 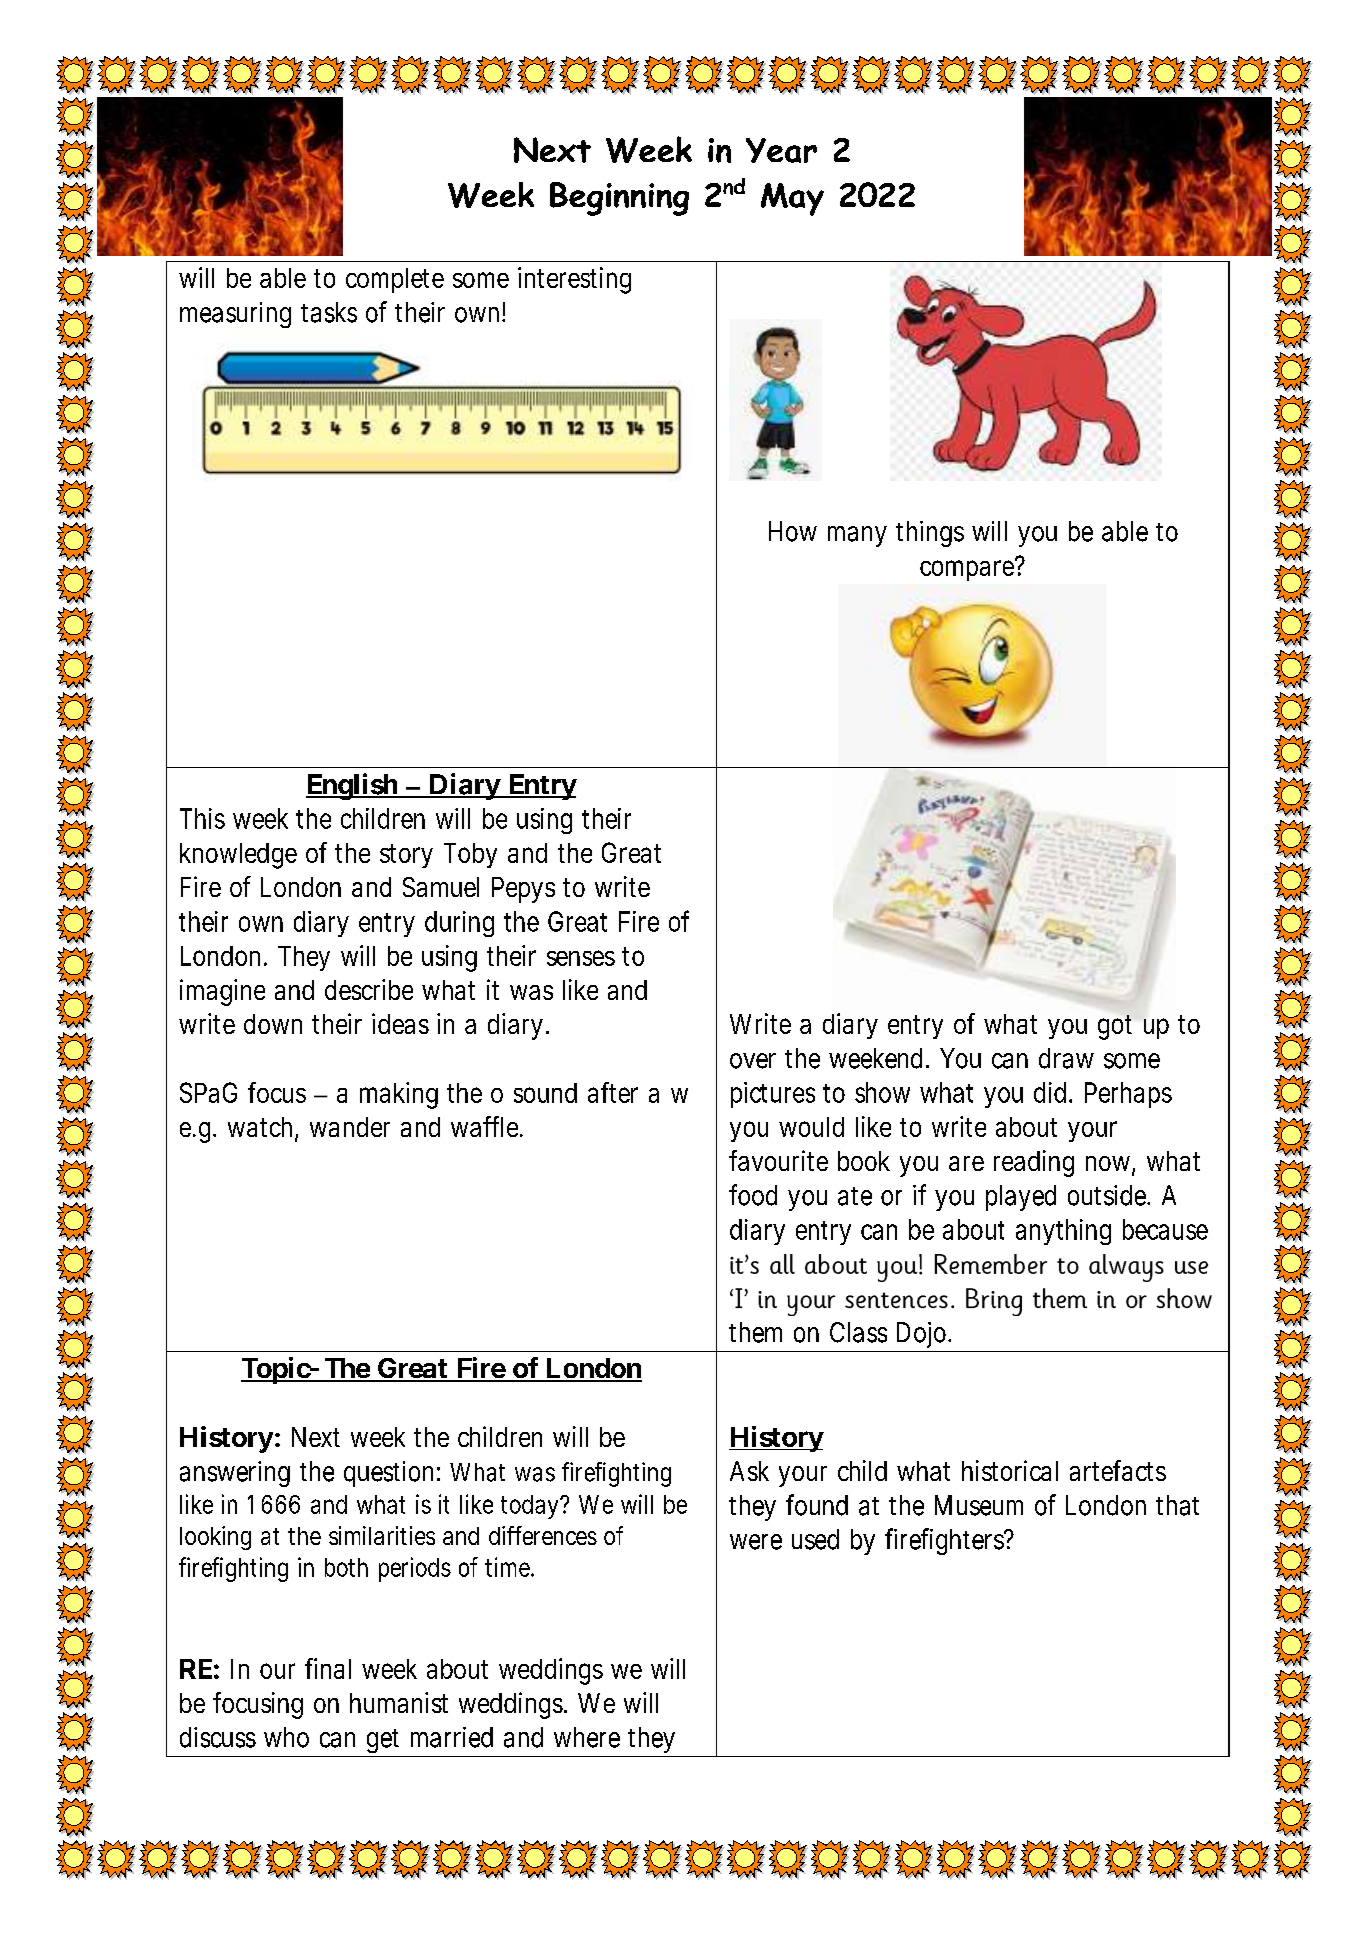 What do you see at coordinates (350, 1127) in the screenshot?
I see `wander` at bounding box center [350, 1127].
